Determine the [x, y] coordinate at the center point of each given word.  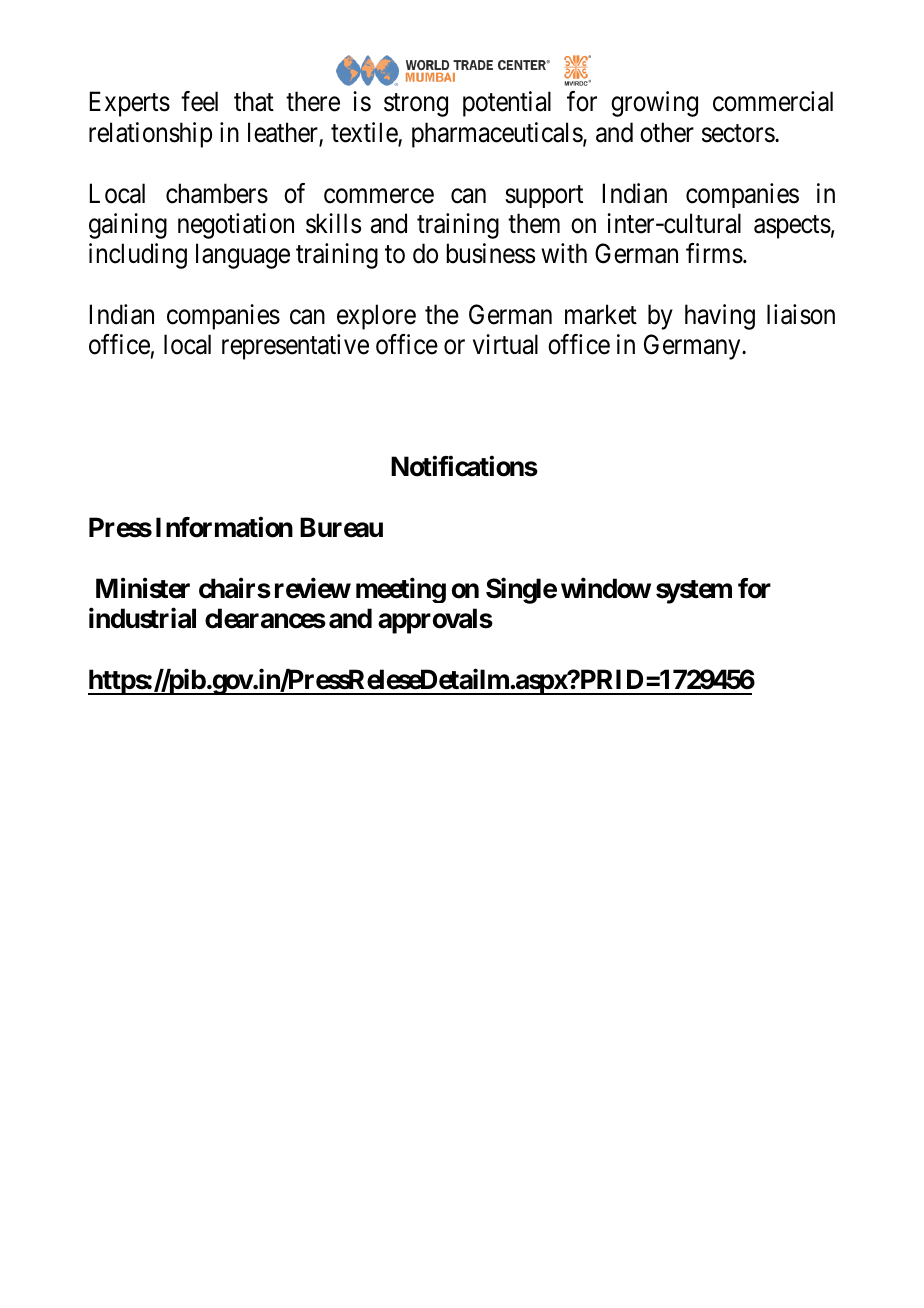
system [694, 592]
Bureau [341, 527]
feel [199, 101]
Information [224, 527]
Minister [143, 588]
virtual [505, 344]
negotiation [236, 226]
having [720, 317]
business [491, 253]
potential [507, 104]
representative [295, 347]
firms [714, 253]
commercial [773, 101]
